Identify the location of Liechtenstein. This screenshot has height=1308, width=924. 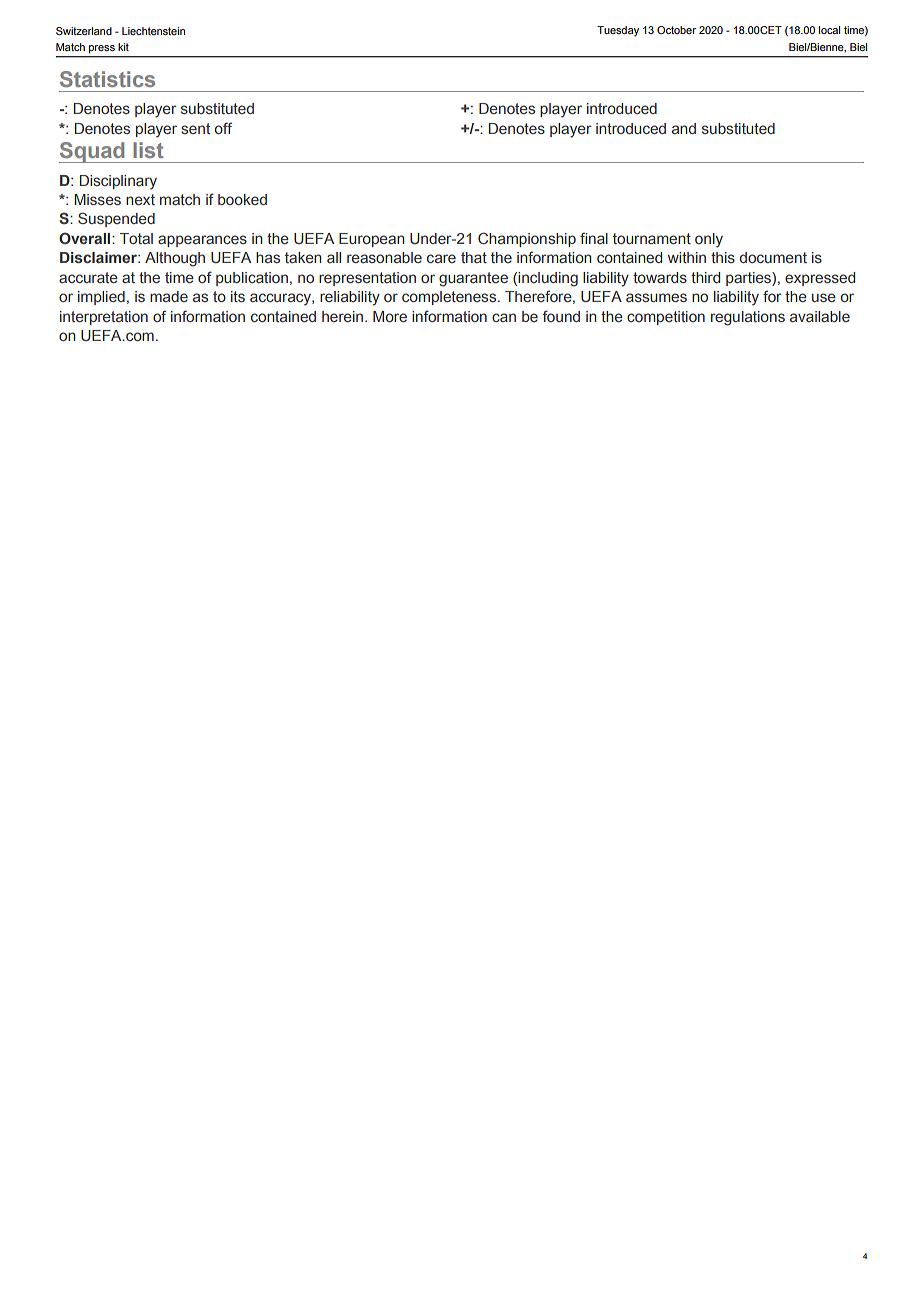
(153, 31).
